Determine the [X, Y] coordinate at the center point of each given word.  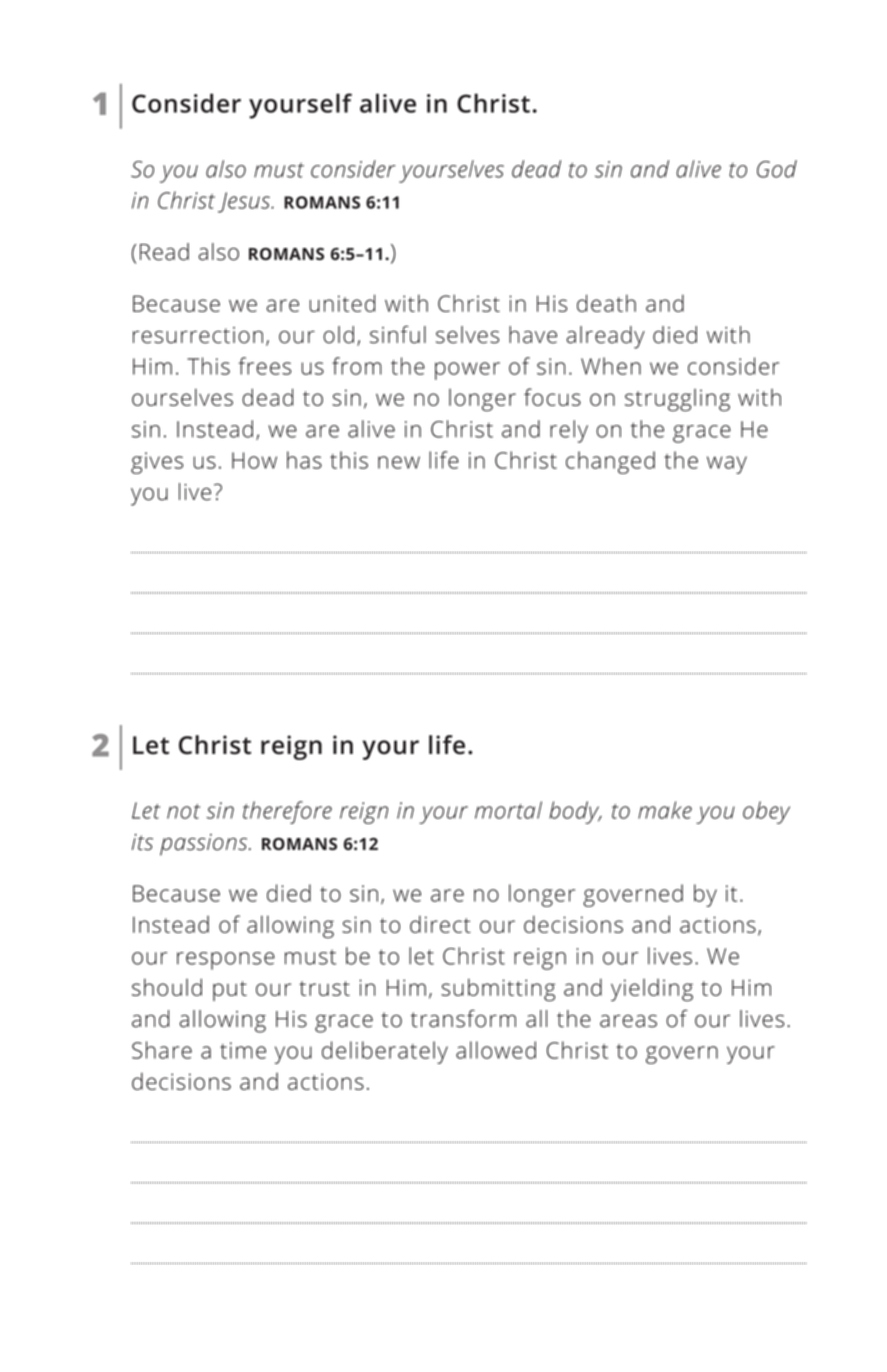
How [254, 460]
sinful [398, 334]
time [243, 1050]
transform [463, 1018]
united [342, 303]
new [399, 462]
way [727, 465]
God [777, 169]
